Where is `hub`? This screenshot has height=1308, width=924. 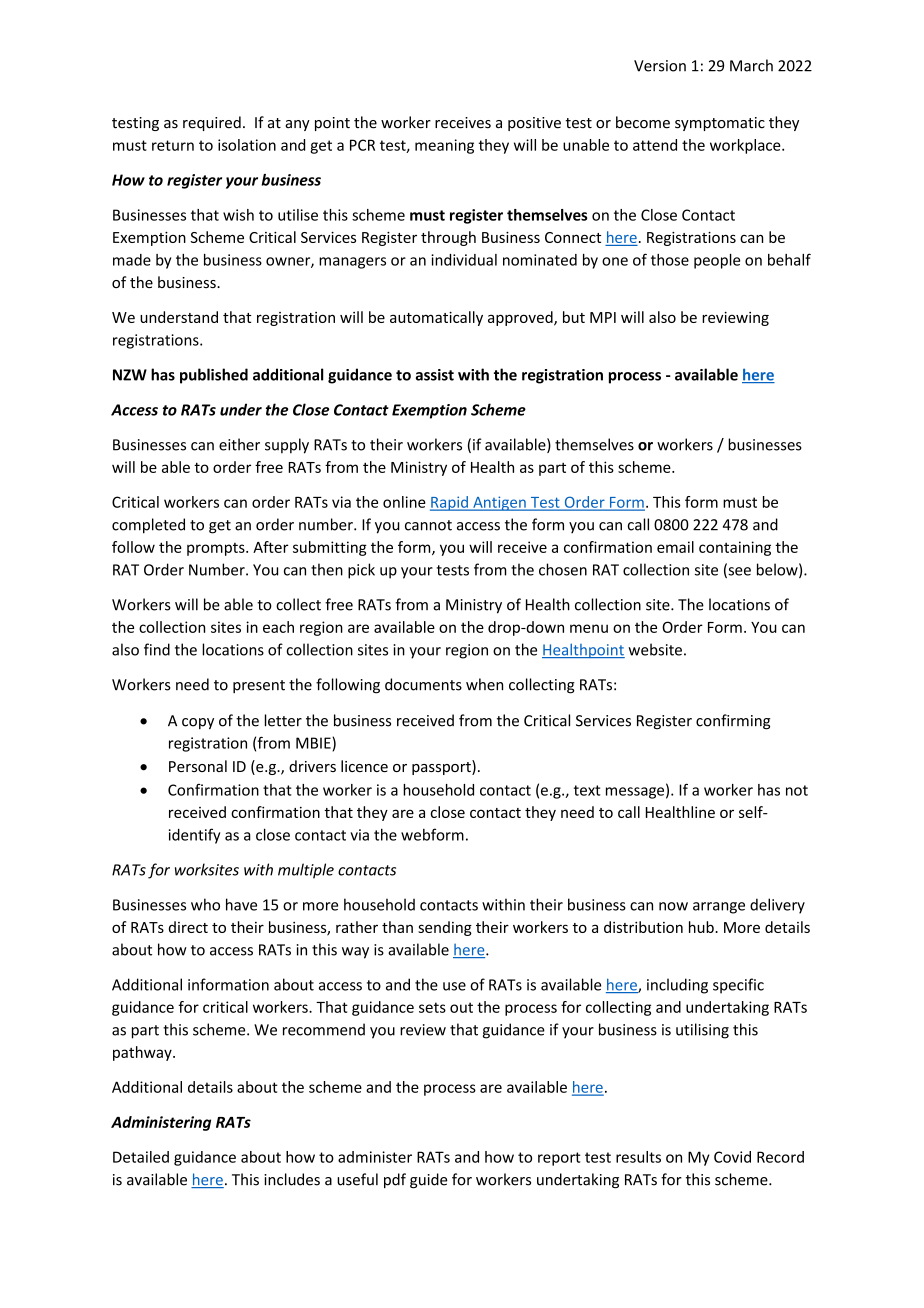
hub is located at coordinates (702, 927).
